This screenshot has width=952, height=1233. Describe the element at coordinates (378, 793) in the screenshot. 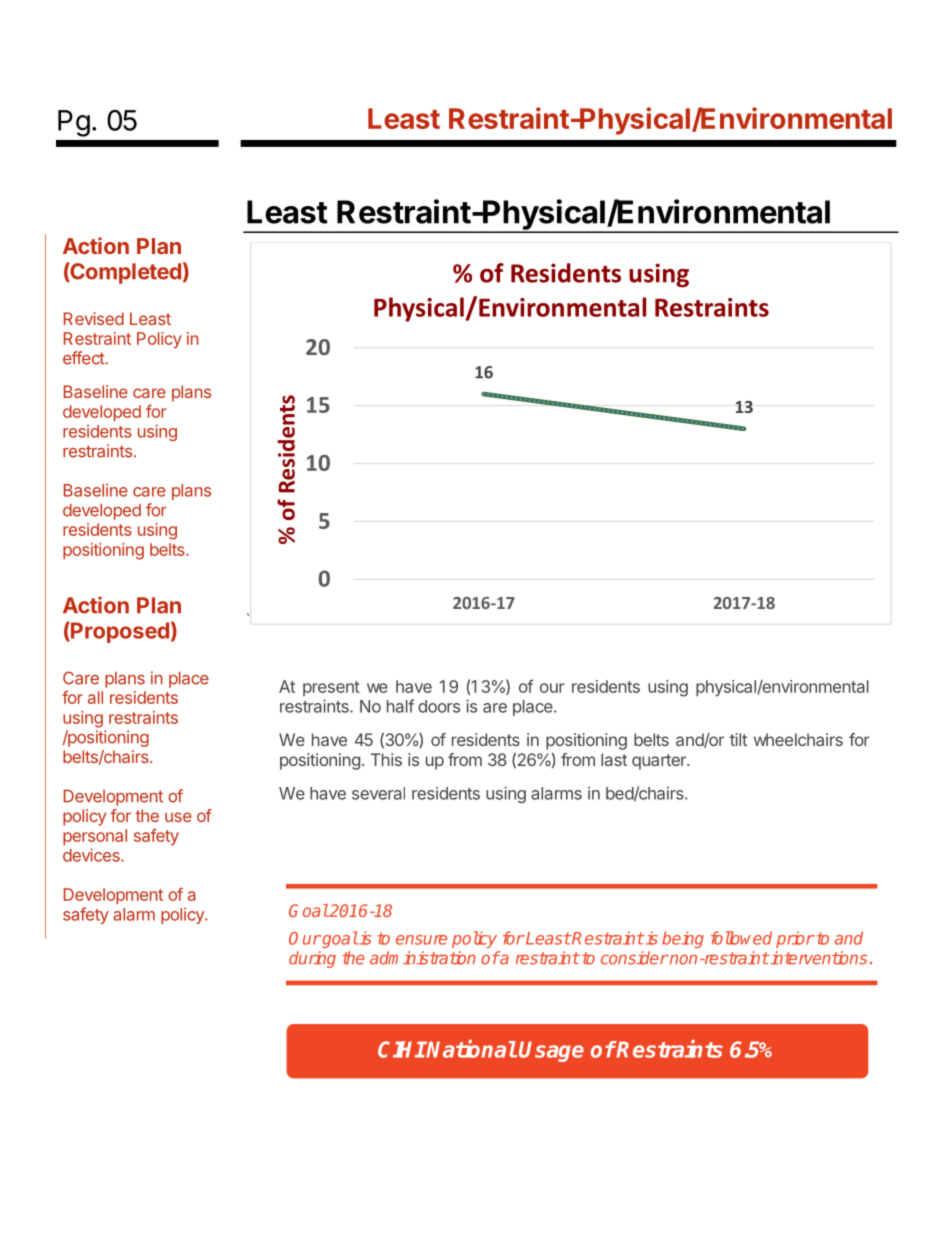

I see `several` at that location.
